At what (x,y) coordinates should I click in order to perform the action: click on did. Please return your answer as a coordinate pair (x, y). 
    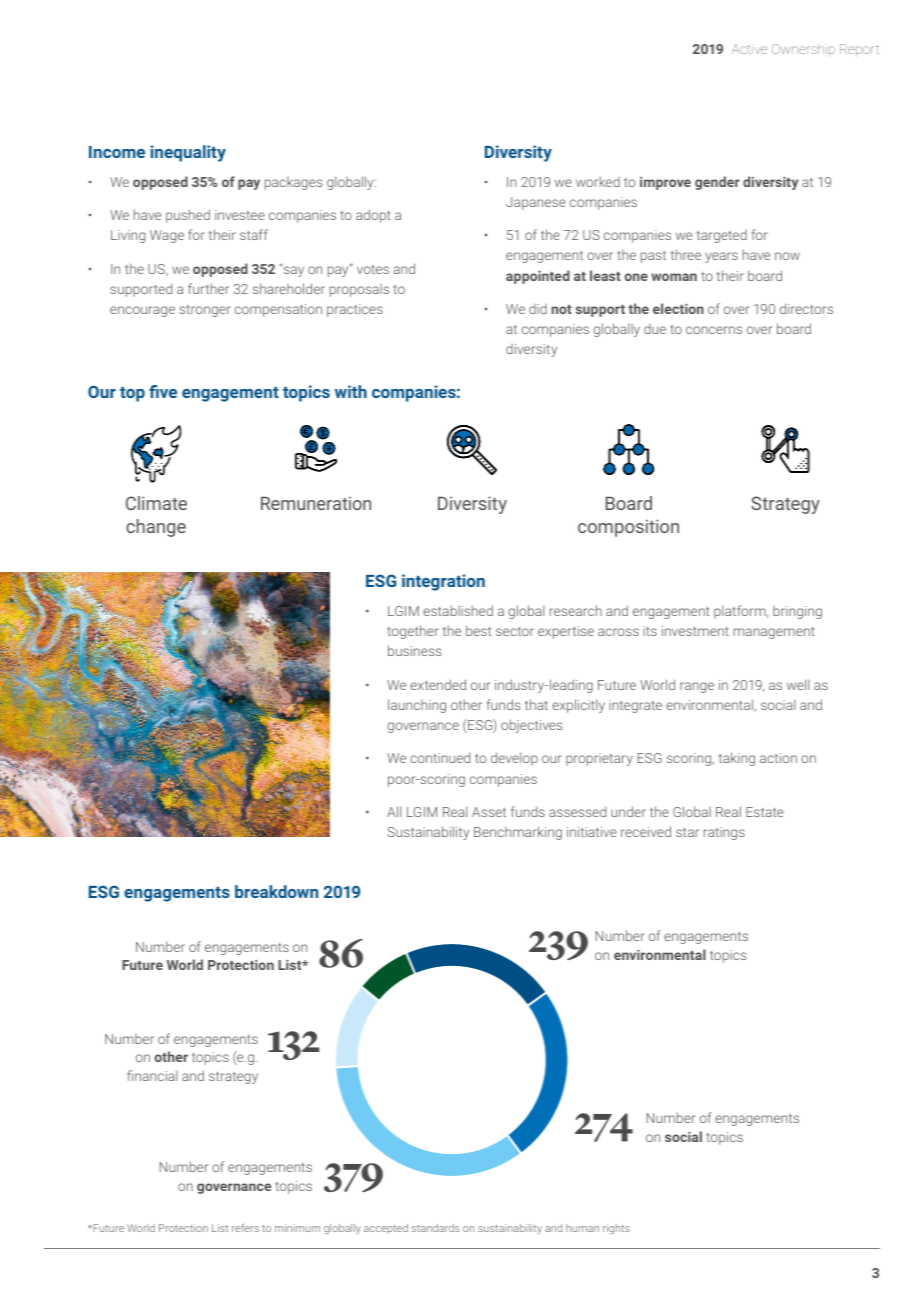
    Looking at the image, I should click on (538, 309).
